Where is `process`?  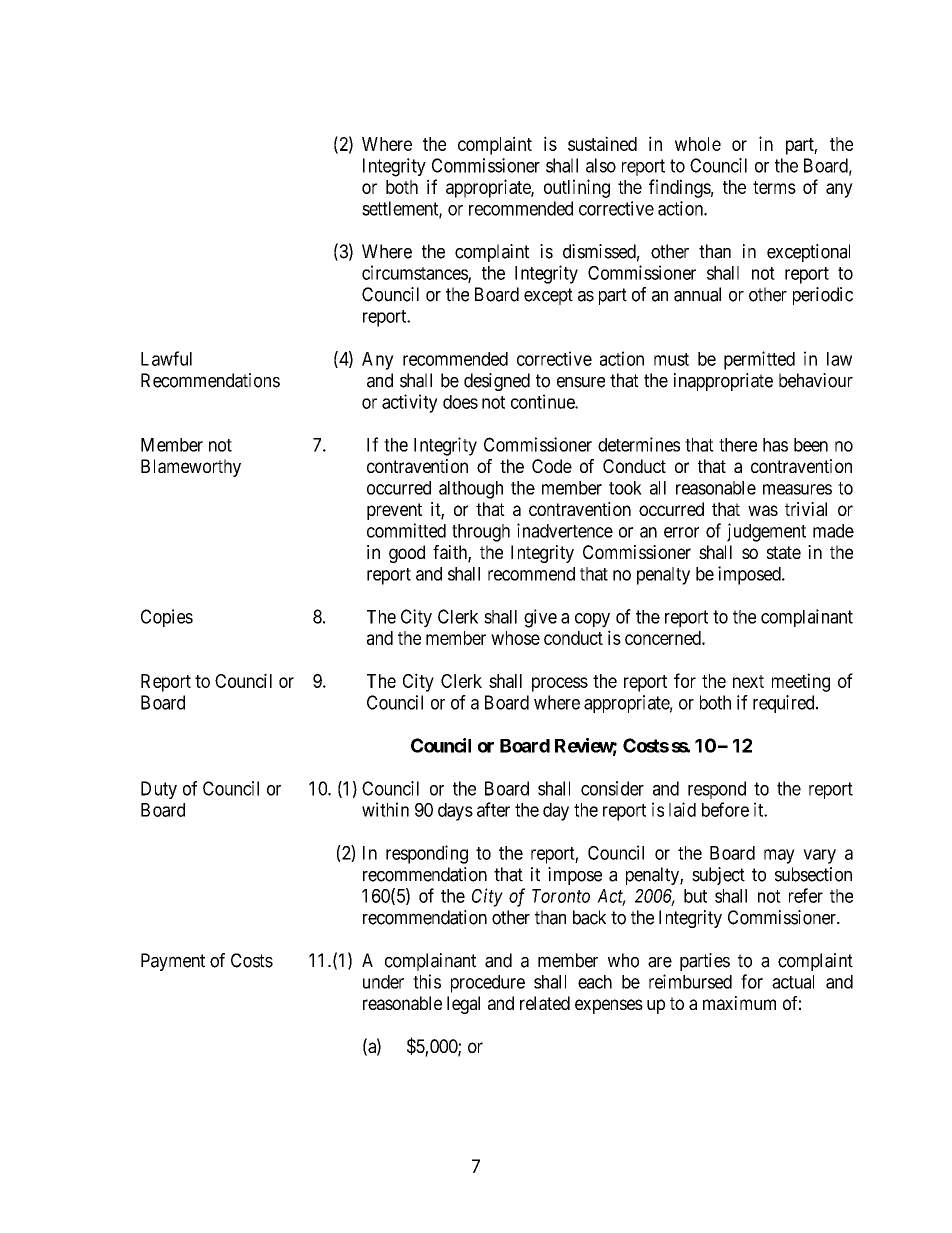
process is located at coordinates (560, 684).
